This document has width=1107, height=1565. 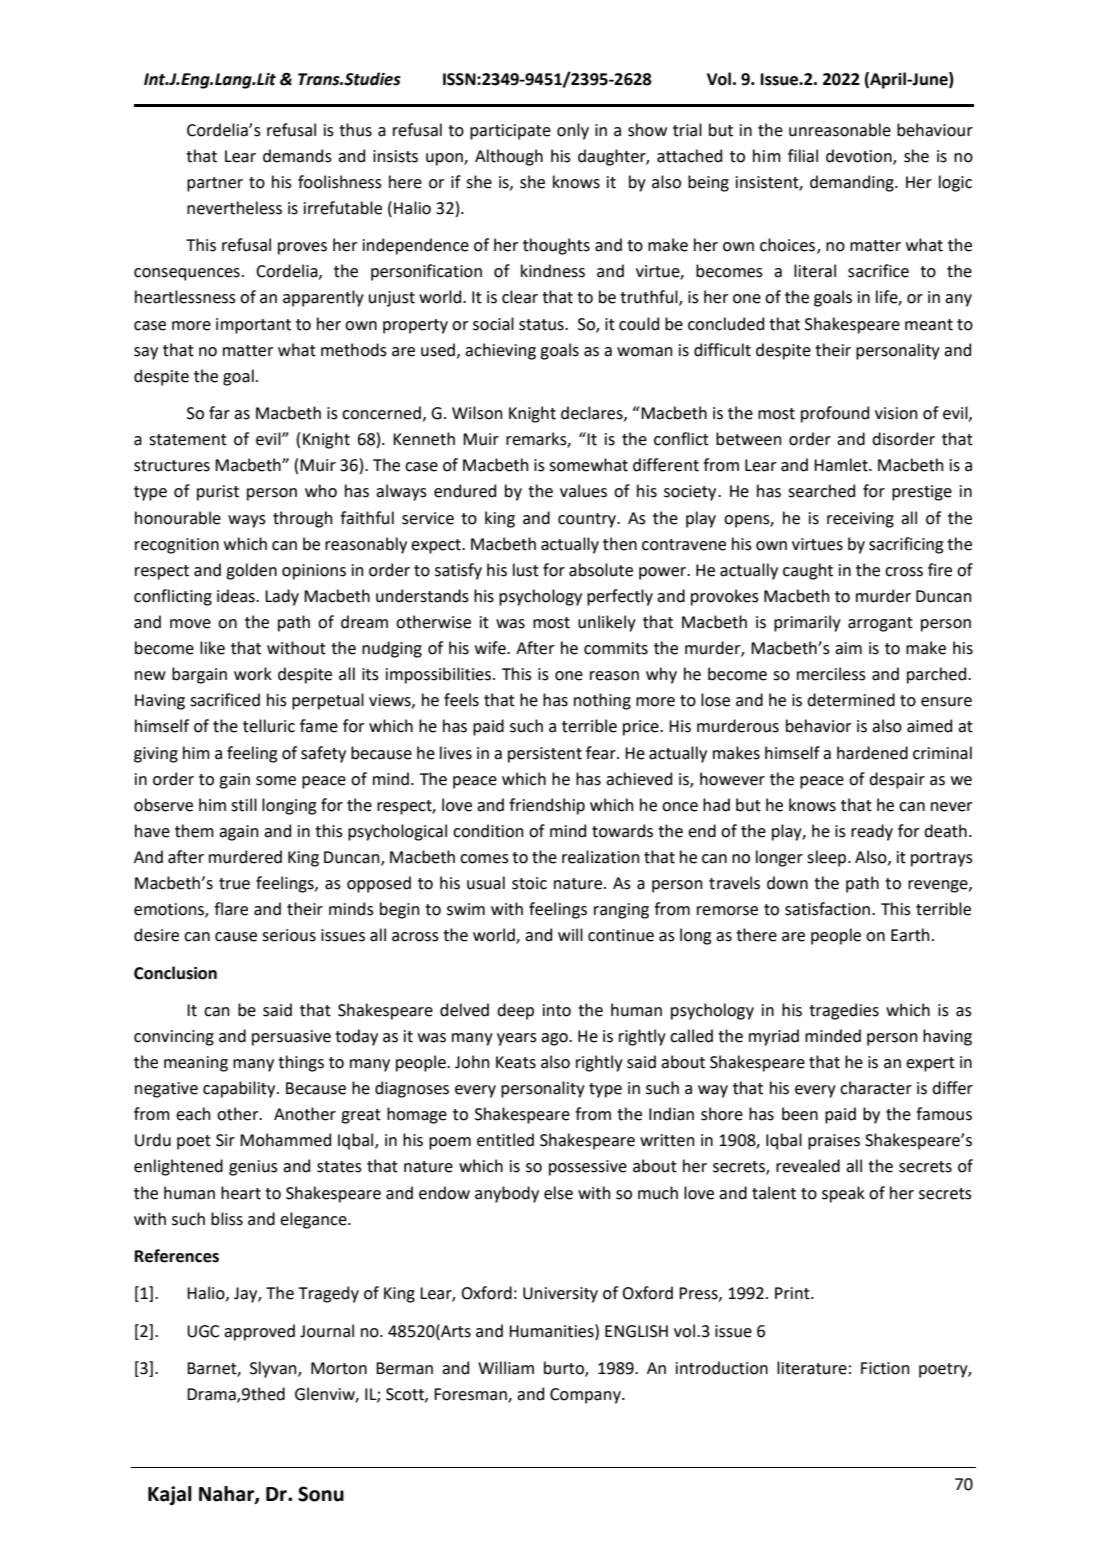 What do you see at coordinates (259, 1332) in the document?
I see `approved` at bounding box center [259, 1332].
